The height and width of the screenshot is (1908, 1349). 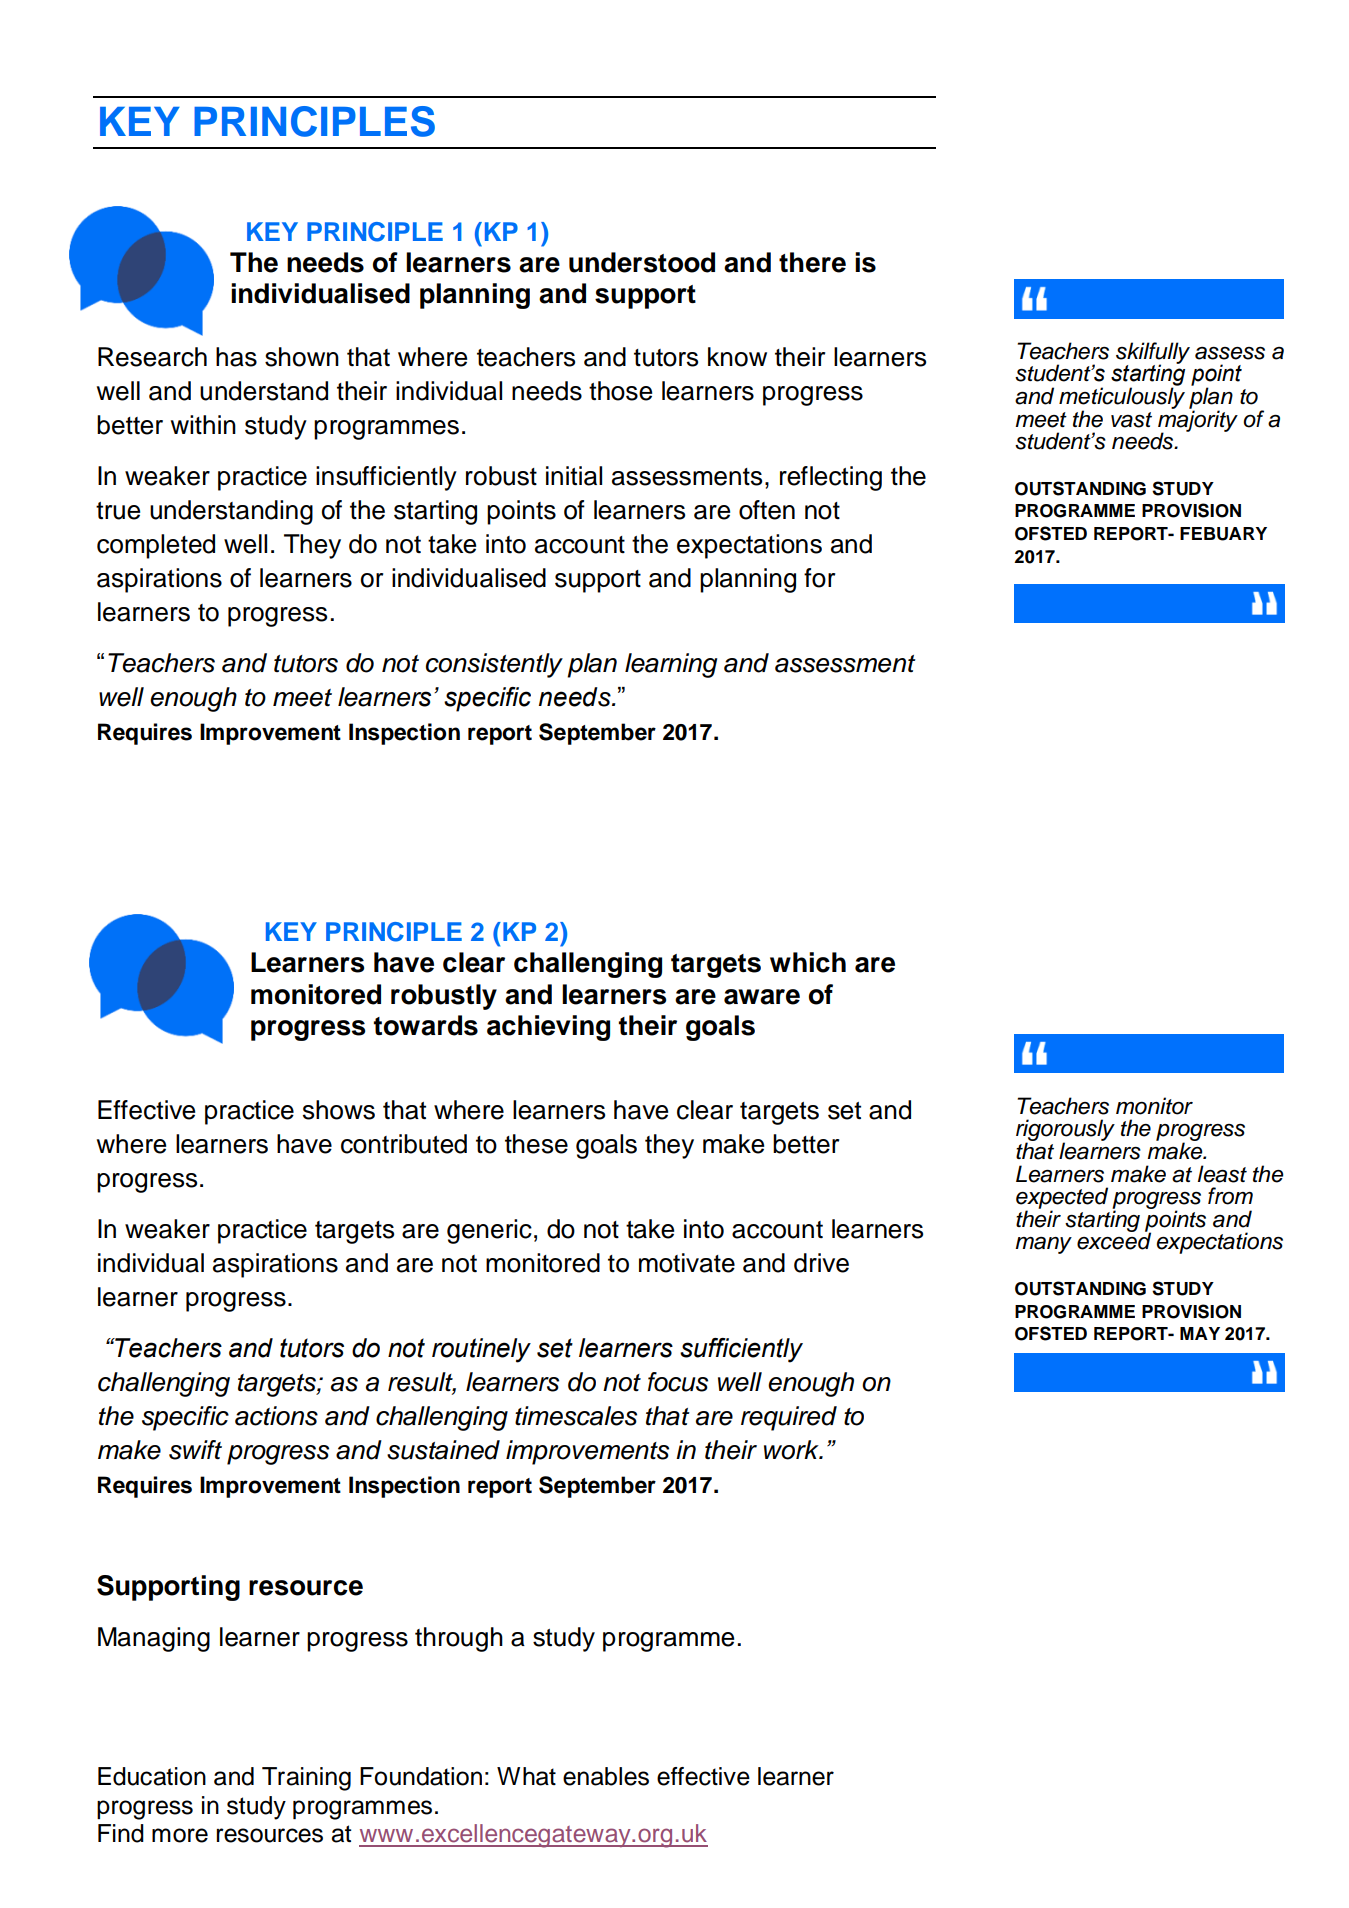 What do you see at coordinates (819, 578) in the screenshot?
I see `for` at bounding box center [819, 578].
